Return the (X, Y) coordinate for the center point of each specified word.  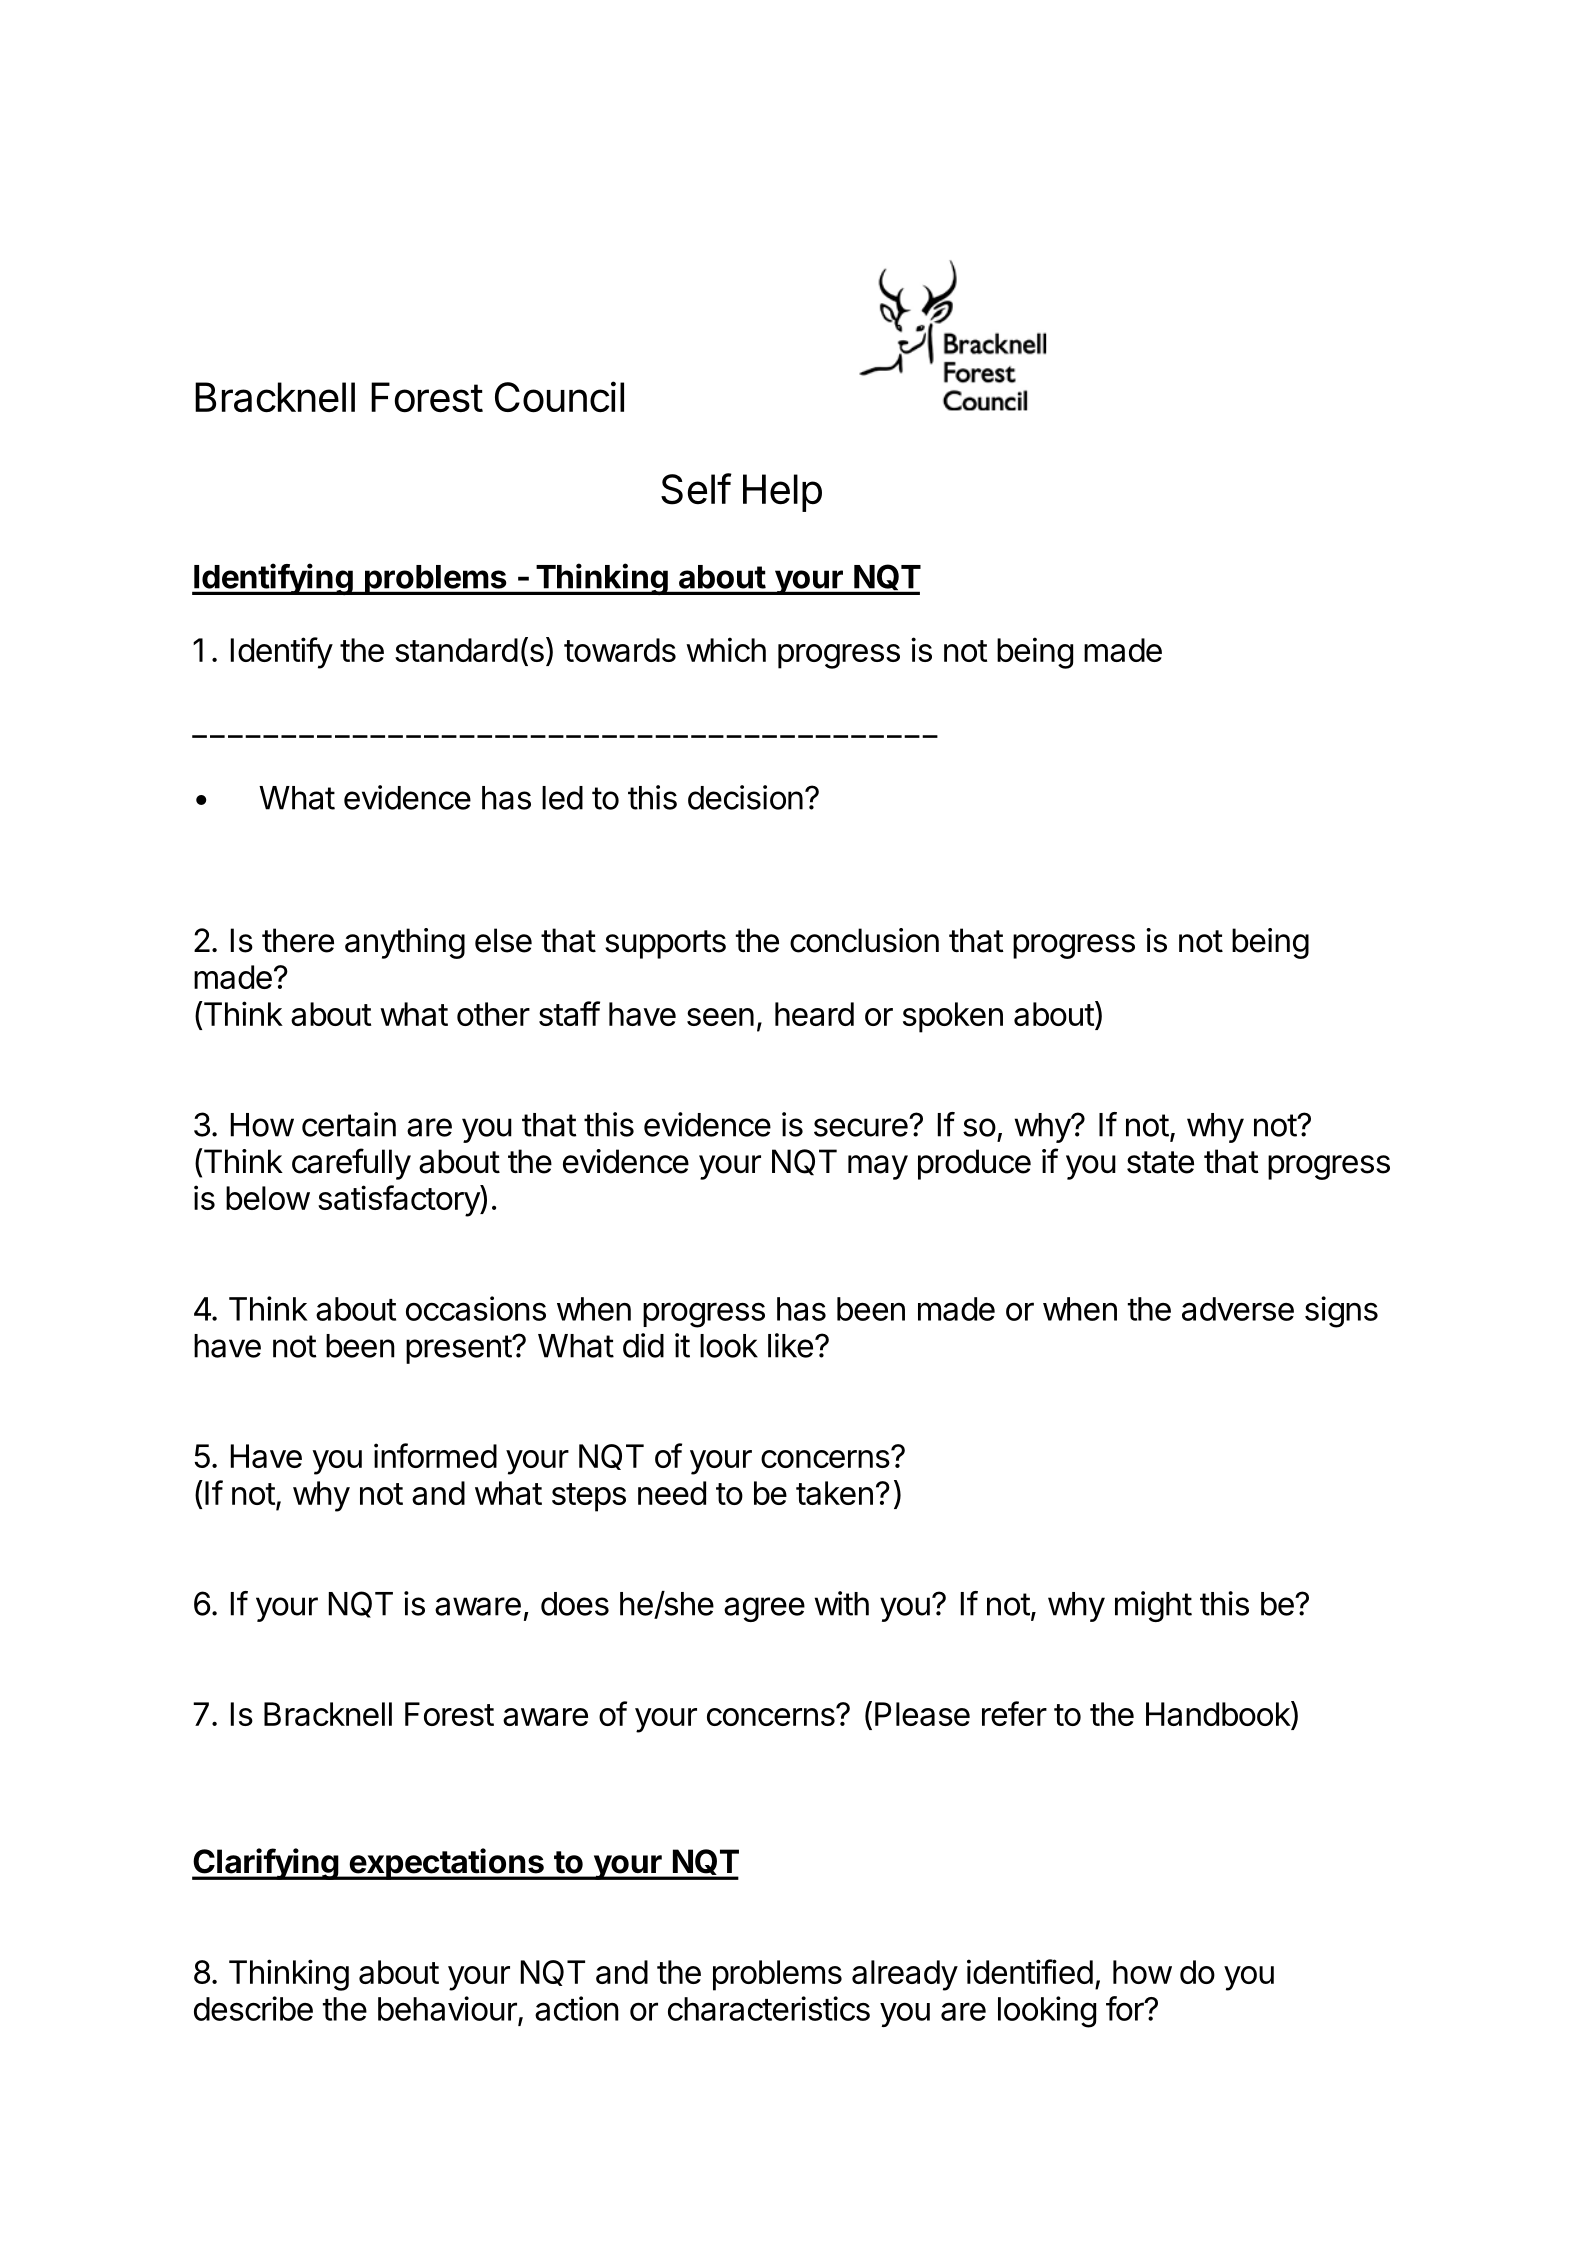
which (726, 649)
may (878, 1167)
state (1160, 1162)
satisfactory (399, 1201)
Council (559, 397)
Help (782, 493)
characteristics (769, 2008)
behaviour (447, 2008)
